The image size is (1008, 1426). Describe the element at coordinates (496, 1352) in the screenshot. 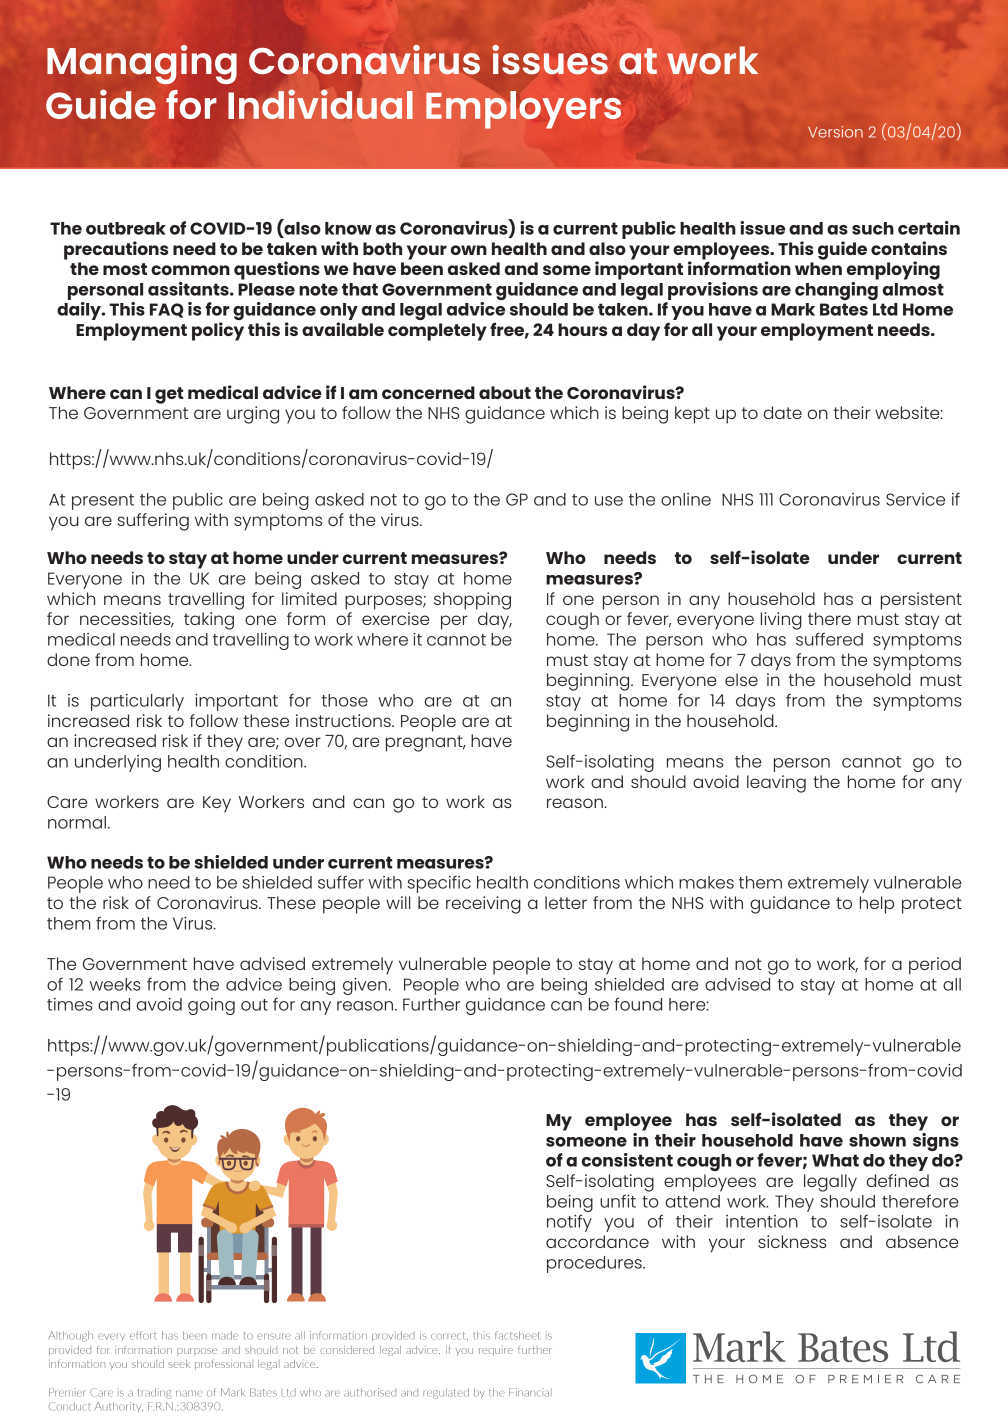

I see `require` at that location.
